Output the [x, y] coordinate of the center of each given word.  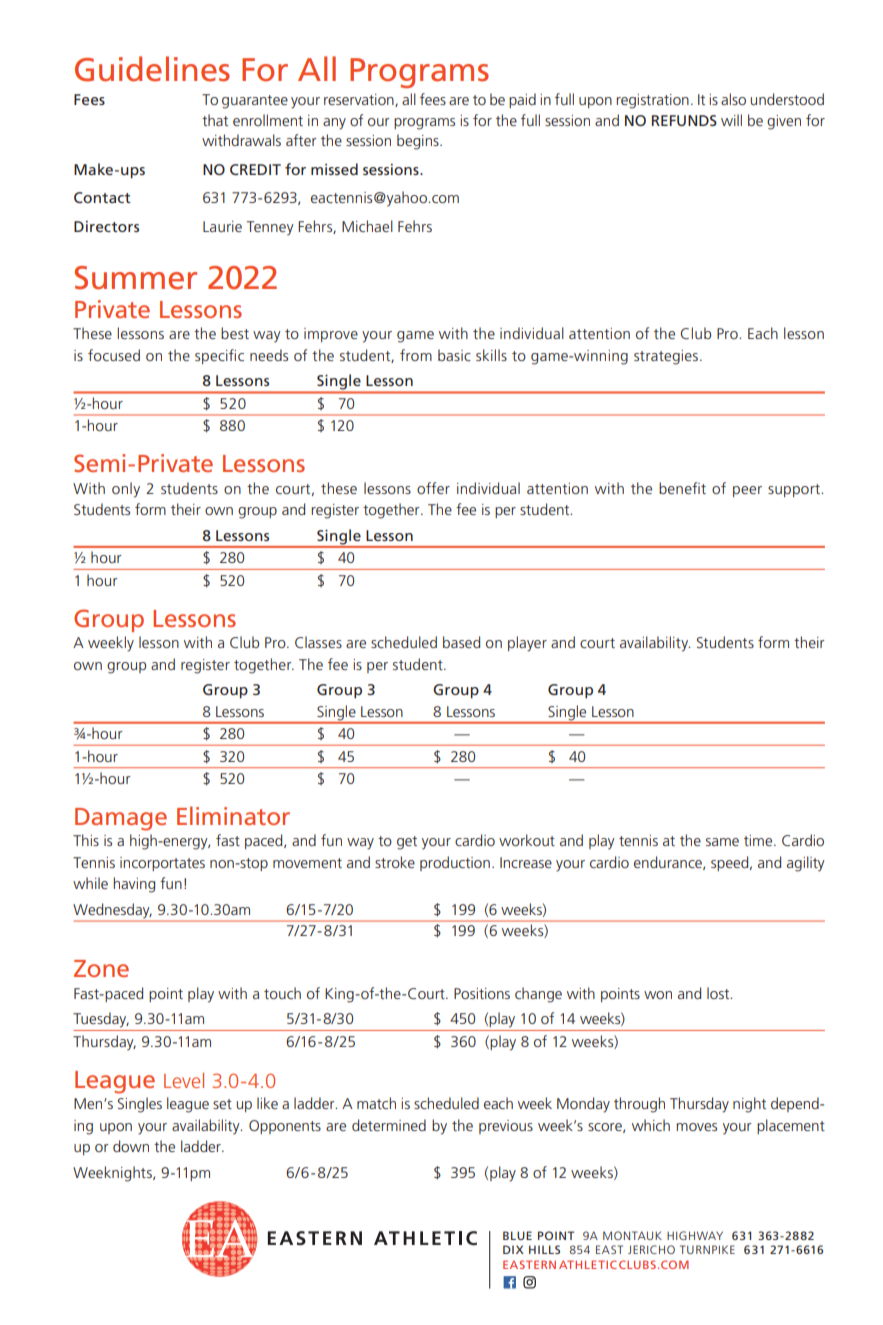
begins [419, 142]
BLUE [517, 1235]
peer [747, 491]
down [131, 1146]
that [215, 120]
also [733, 99]
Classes [318, 642]
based [461, 642]
